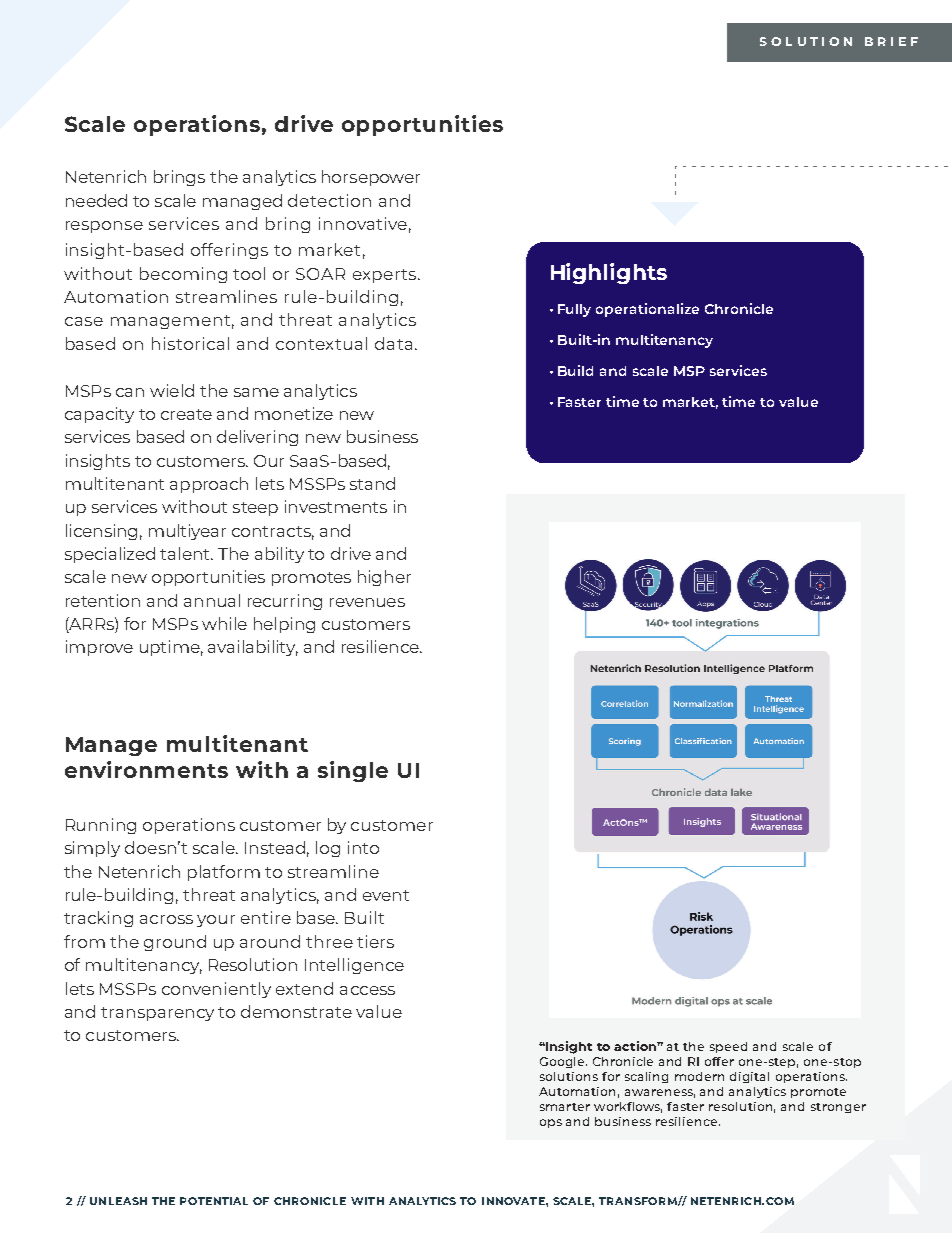 Image resolution: width=952 pixels, height=1233 pixels. I want to click on POTENTIAL, so click(214, 1201).
